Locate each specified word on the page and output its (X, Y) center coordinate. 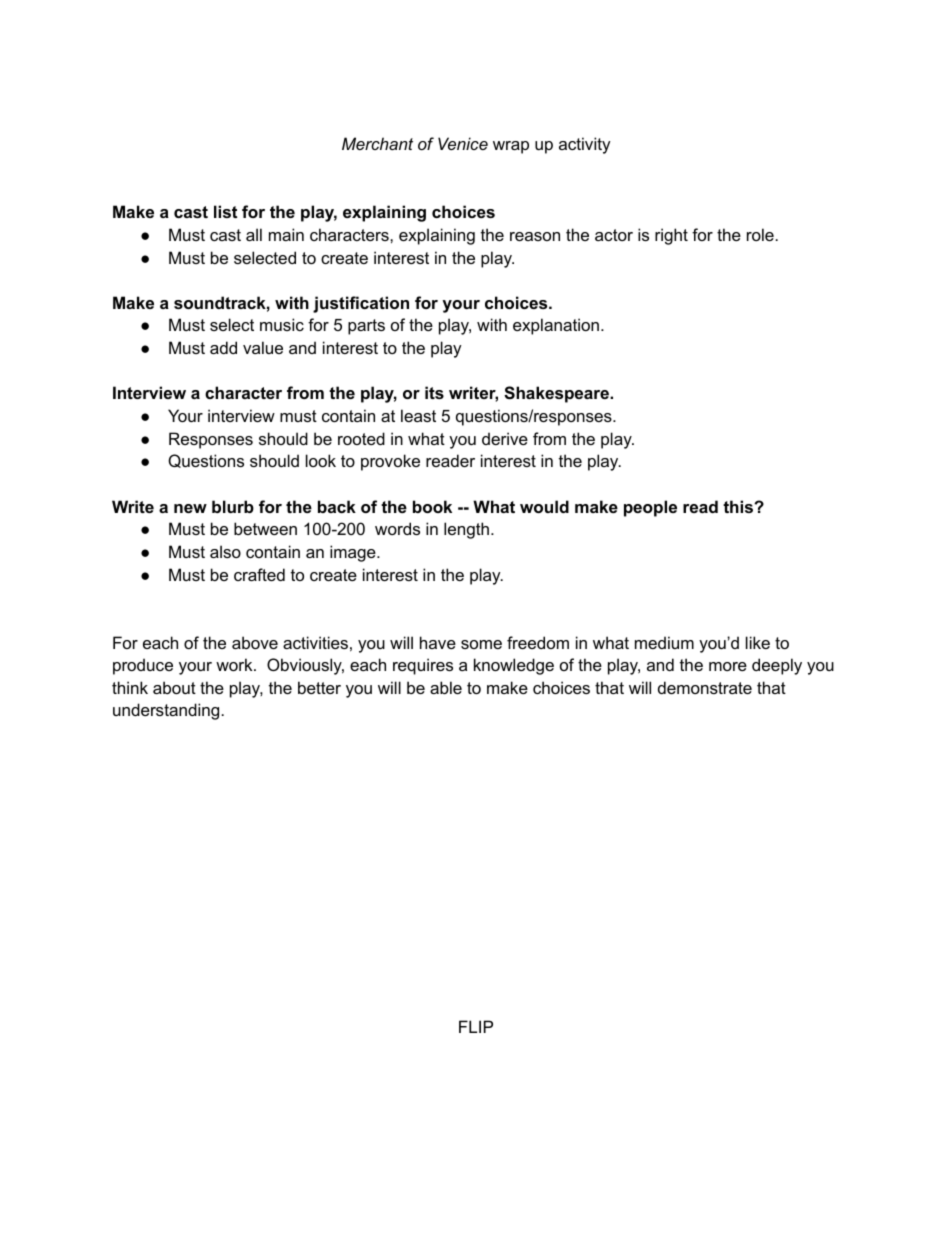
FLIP (476, 1026)
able (446, 687)
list (225, 211)
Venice (463, 143)
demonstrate (705, 687)
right (671, 236)
